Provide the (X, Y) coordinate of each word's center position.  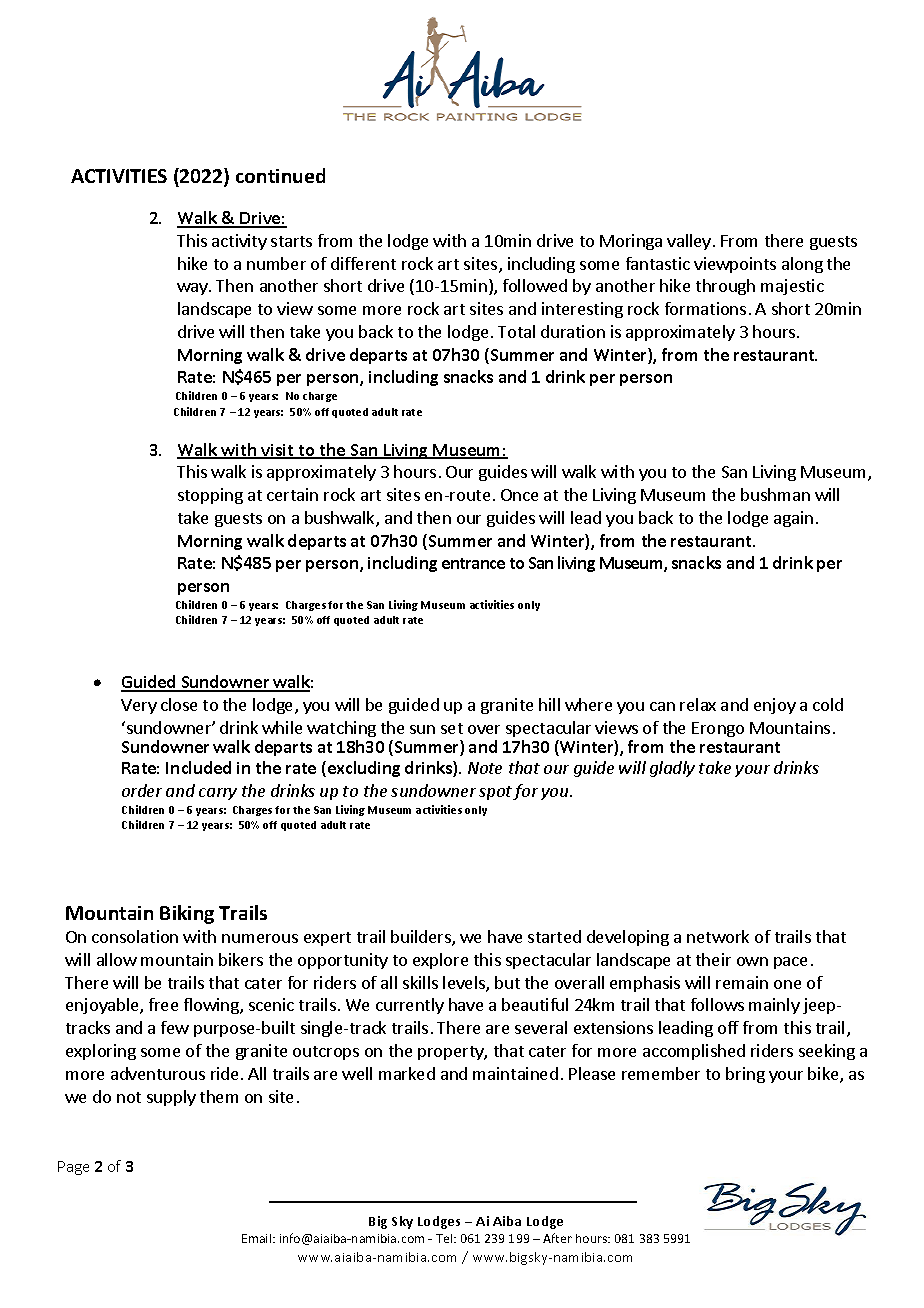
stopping (210, 496)
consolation (135, 936)
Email (258, 1238)
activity (239, 242)
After (557, 1238)
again (793, 519)
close (179, 704)
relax (698, 704)
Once (519, 495)
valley (689, 242)
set (452, 728)
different (363, 263)
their (713, 959)
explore (440, 961)
